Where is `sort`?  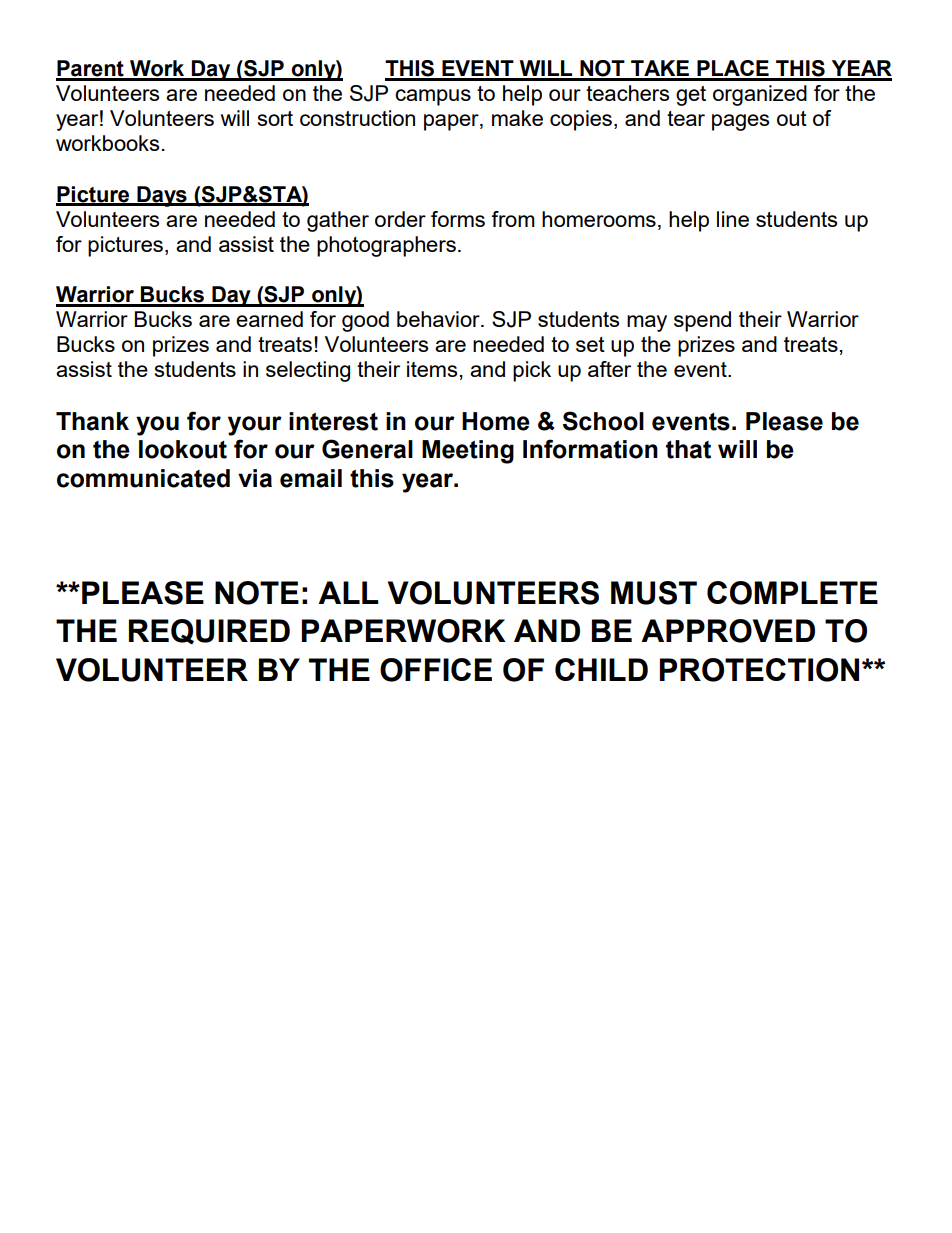
sort is located at coordinates (275, 118).
